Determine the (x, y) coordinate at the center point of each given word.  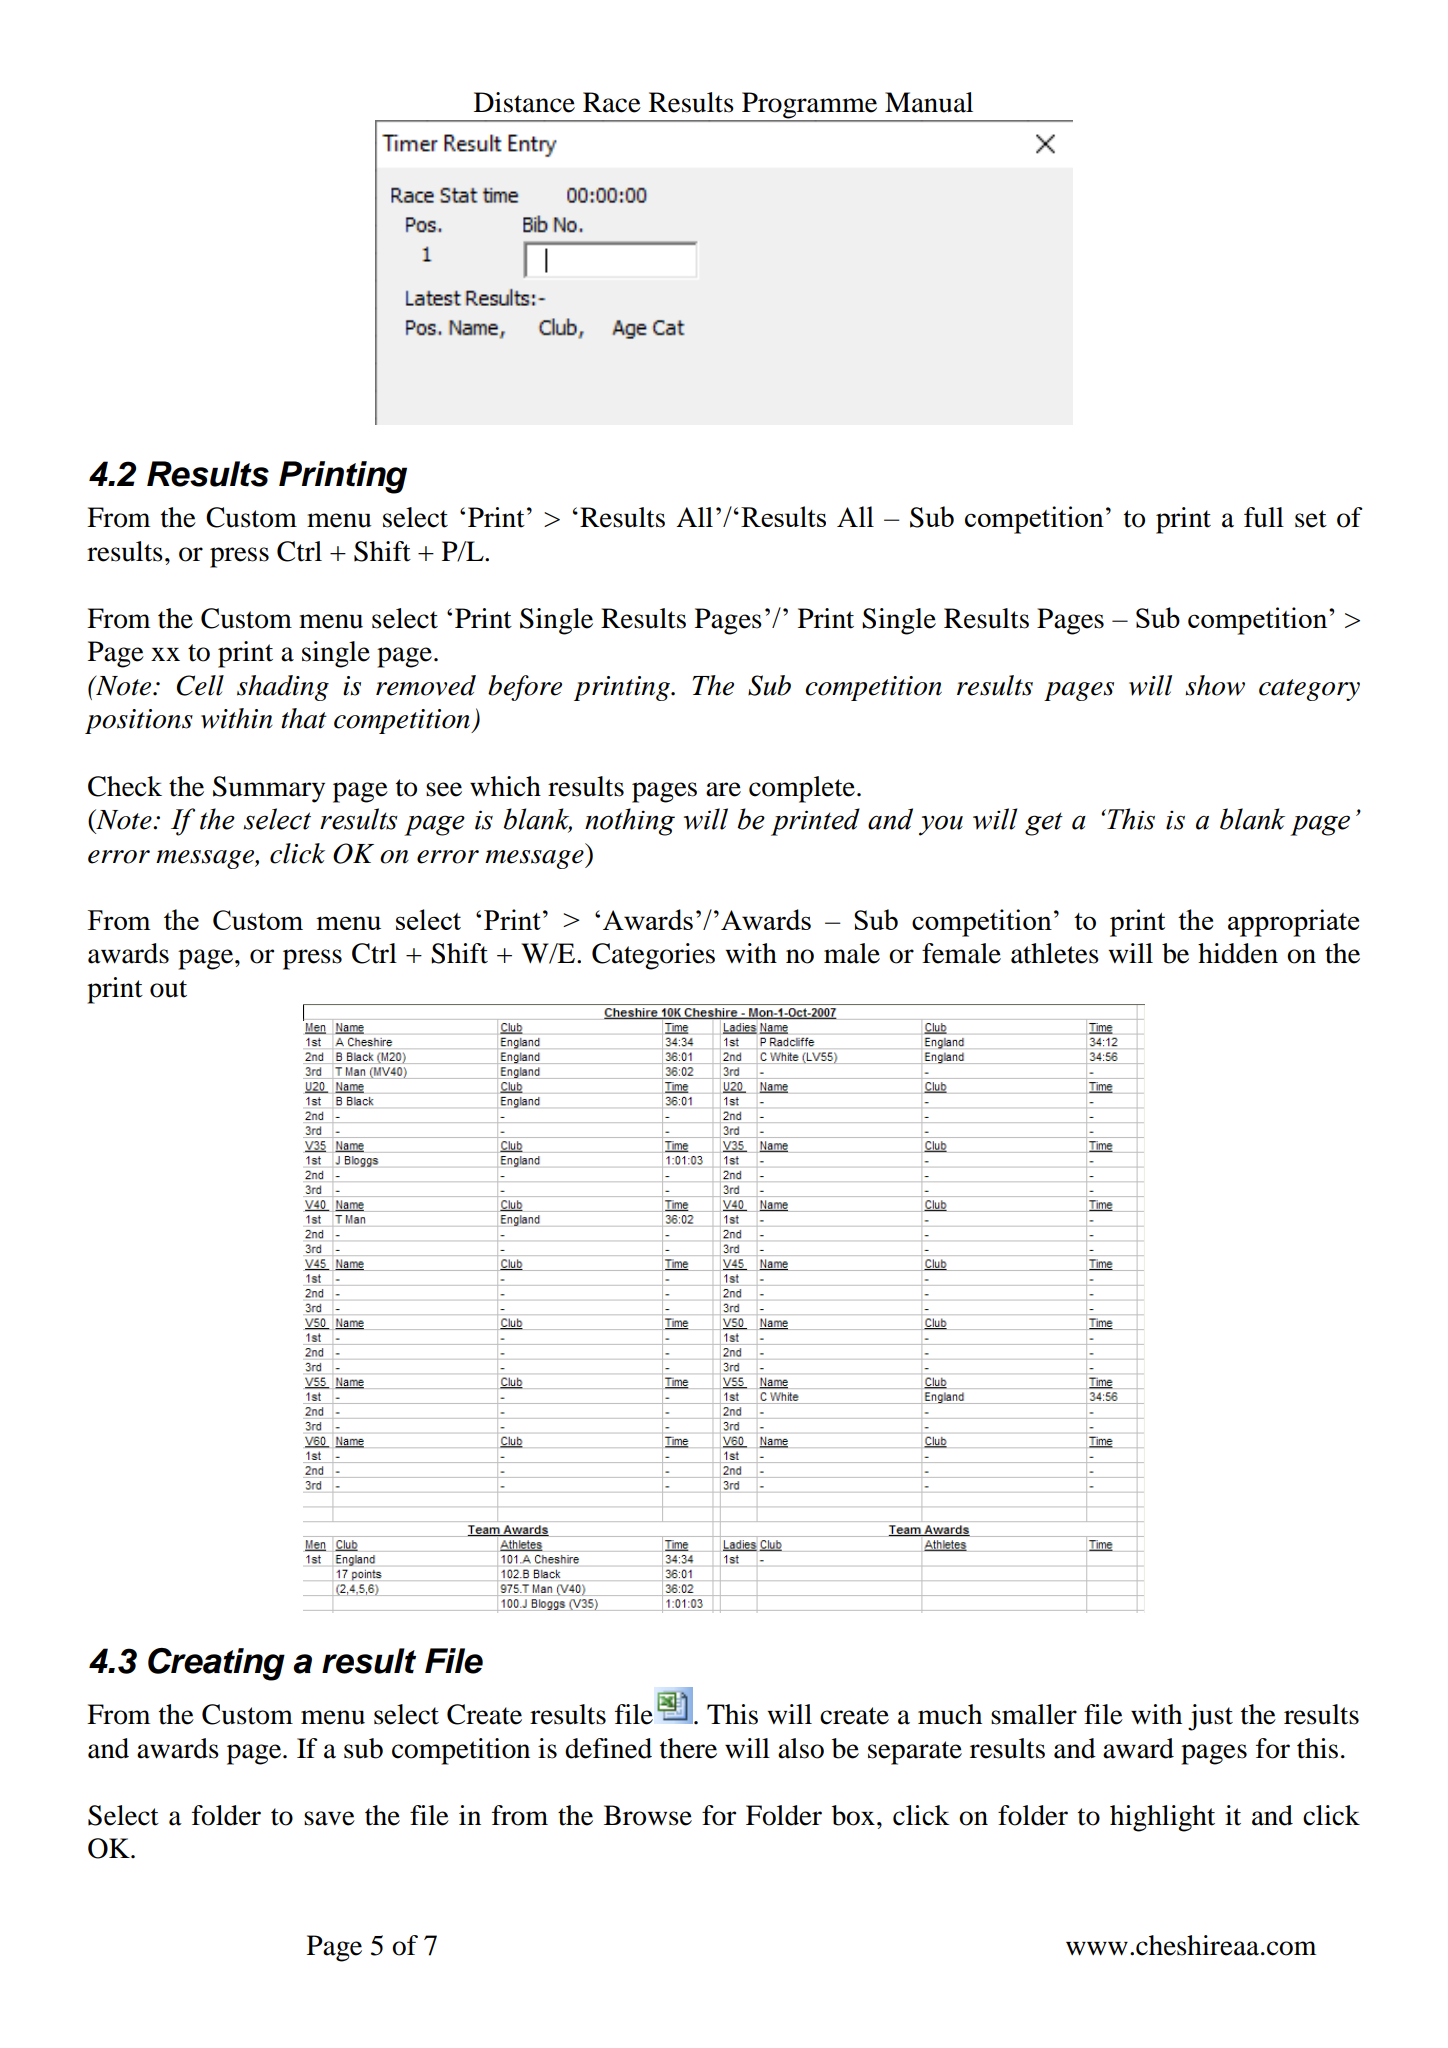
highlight (1162, 1818)
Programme (810, 106)
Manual (929, 102)
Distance (524, 102)
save (329, 1818)
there (688, 1748)
